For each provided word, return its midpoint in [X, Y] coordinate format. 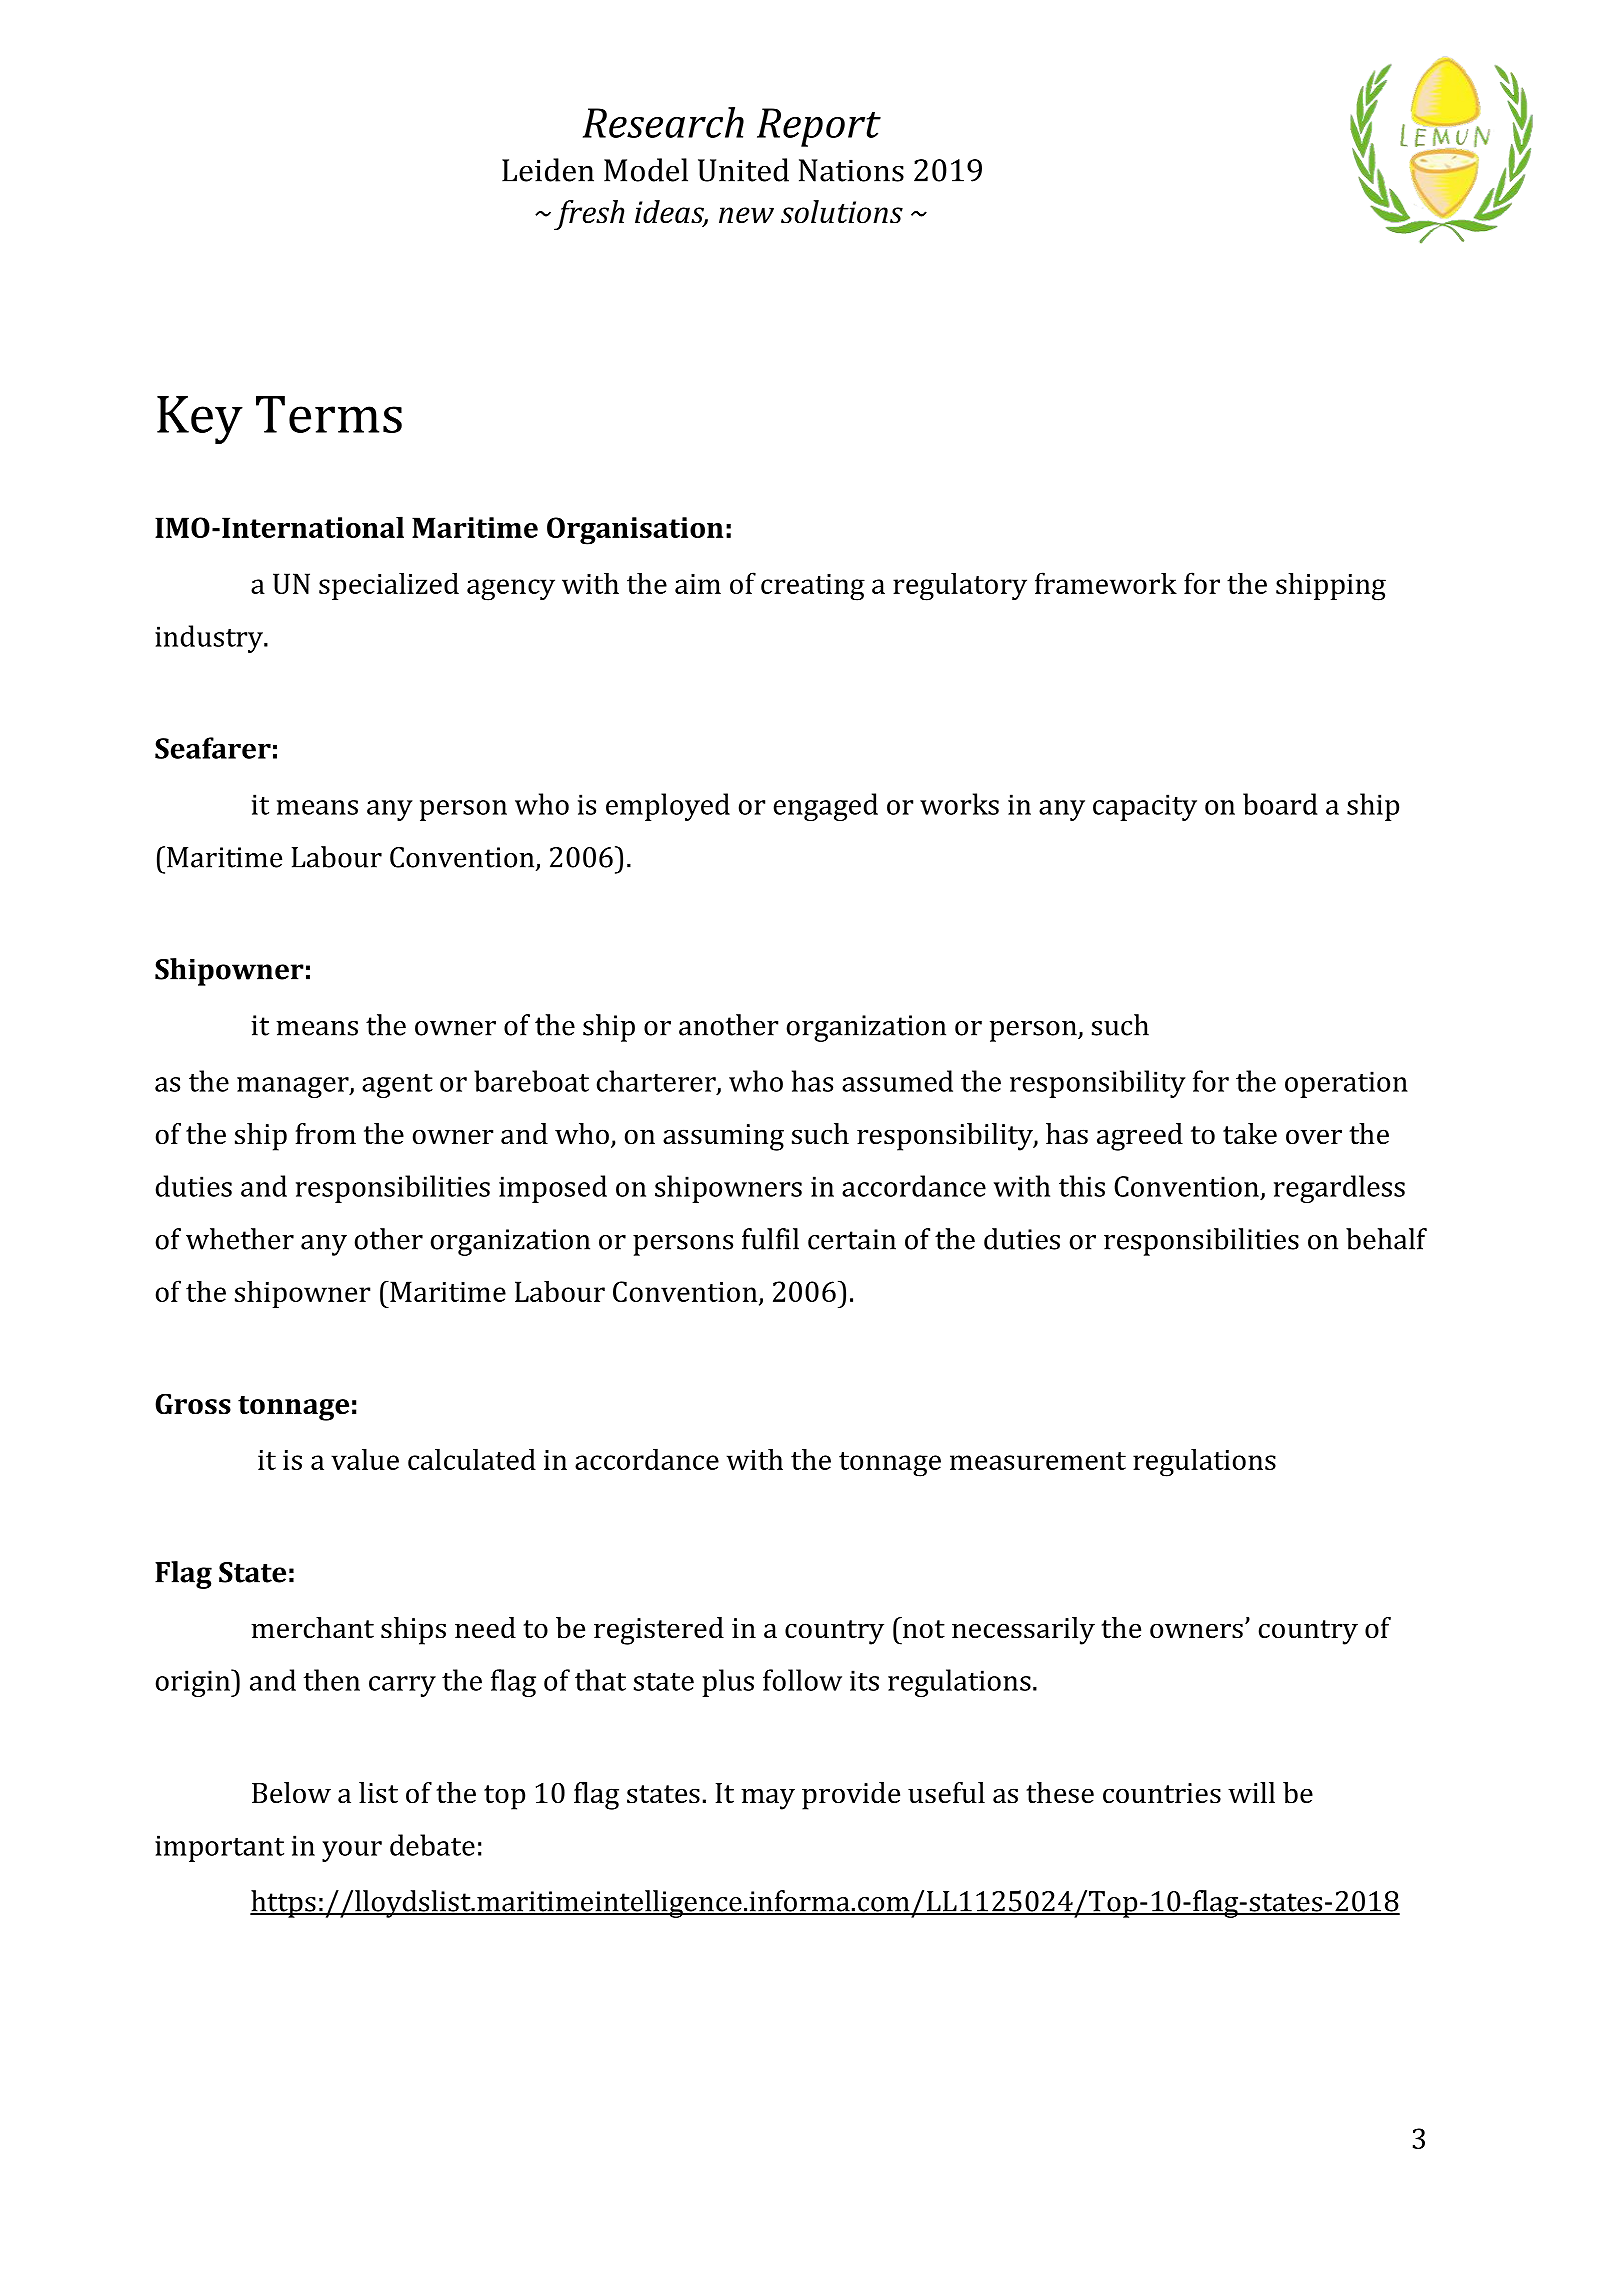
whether [240, 1239]
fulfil [770, 1239]
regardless [1339, 1189]
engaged [825, 807]
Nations [851, 170]
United [743, 170]
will [1251, 1792]
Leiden [548, 170]
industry [210, 639]
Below [291, 1793]
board [1280, 804]
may [768, 1799]
